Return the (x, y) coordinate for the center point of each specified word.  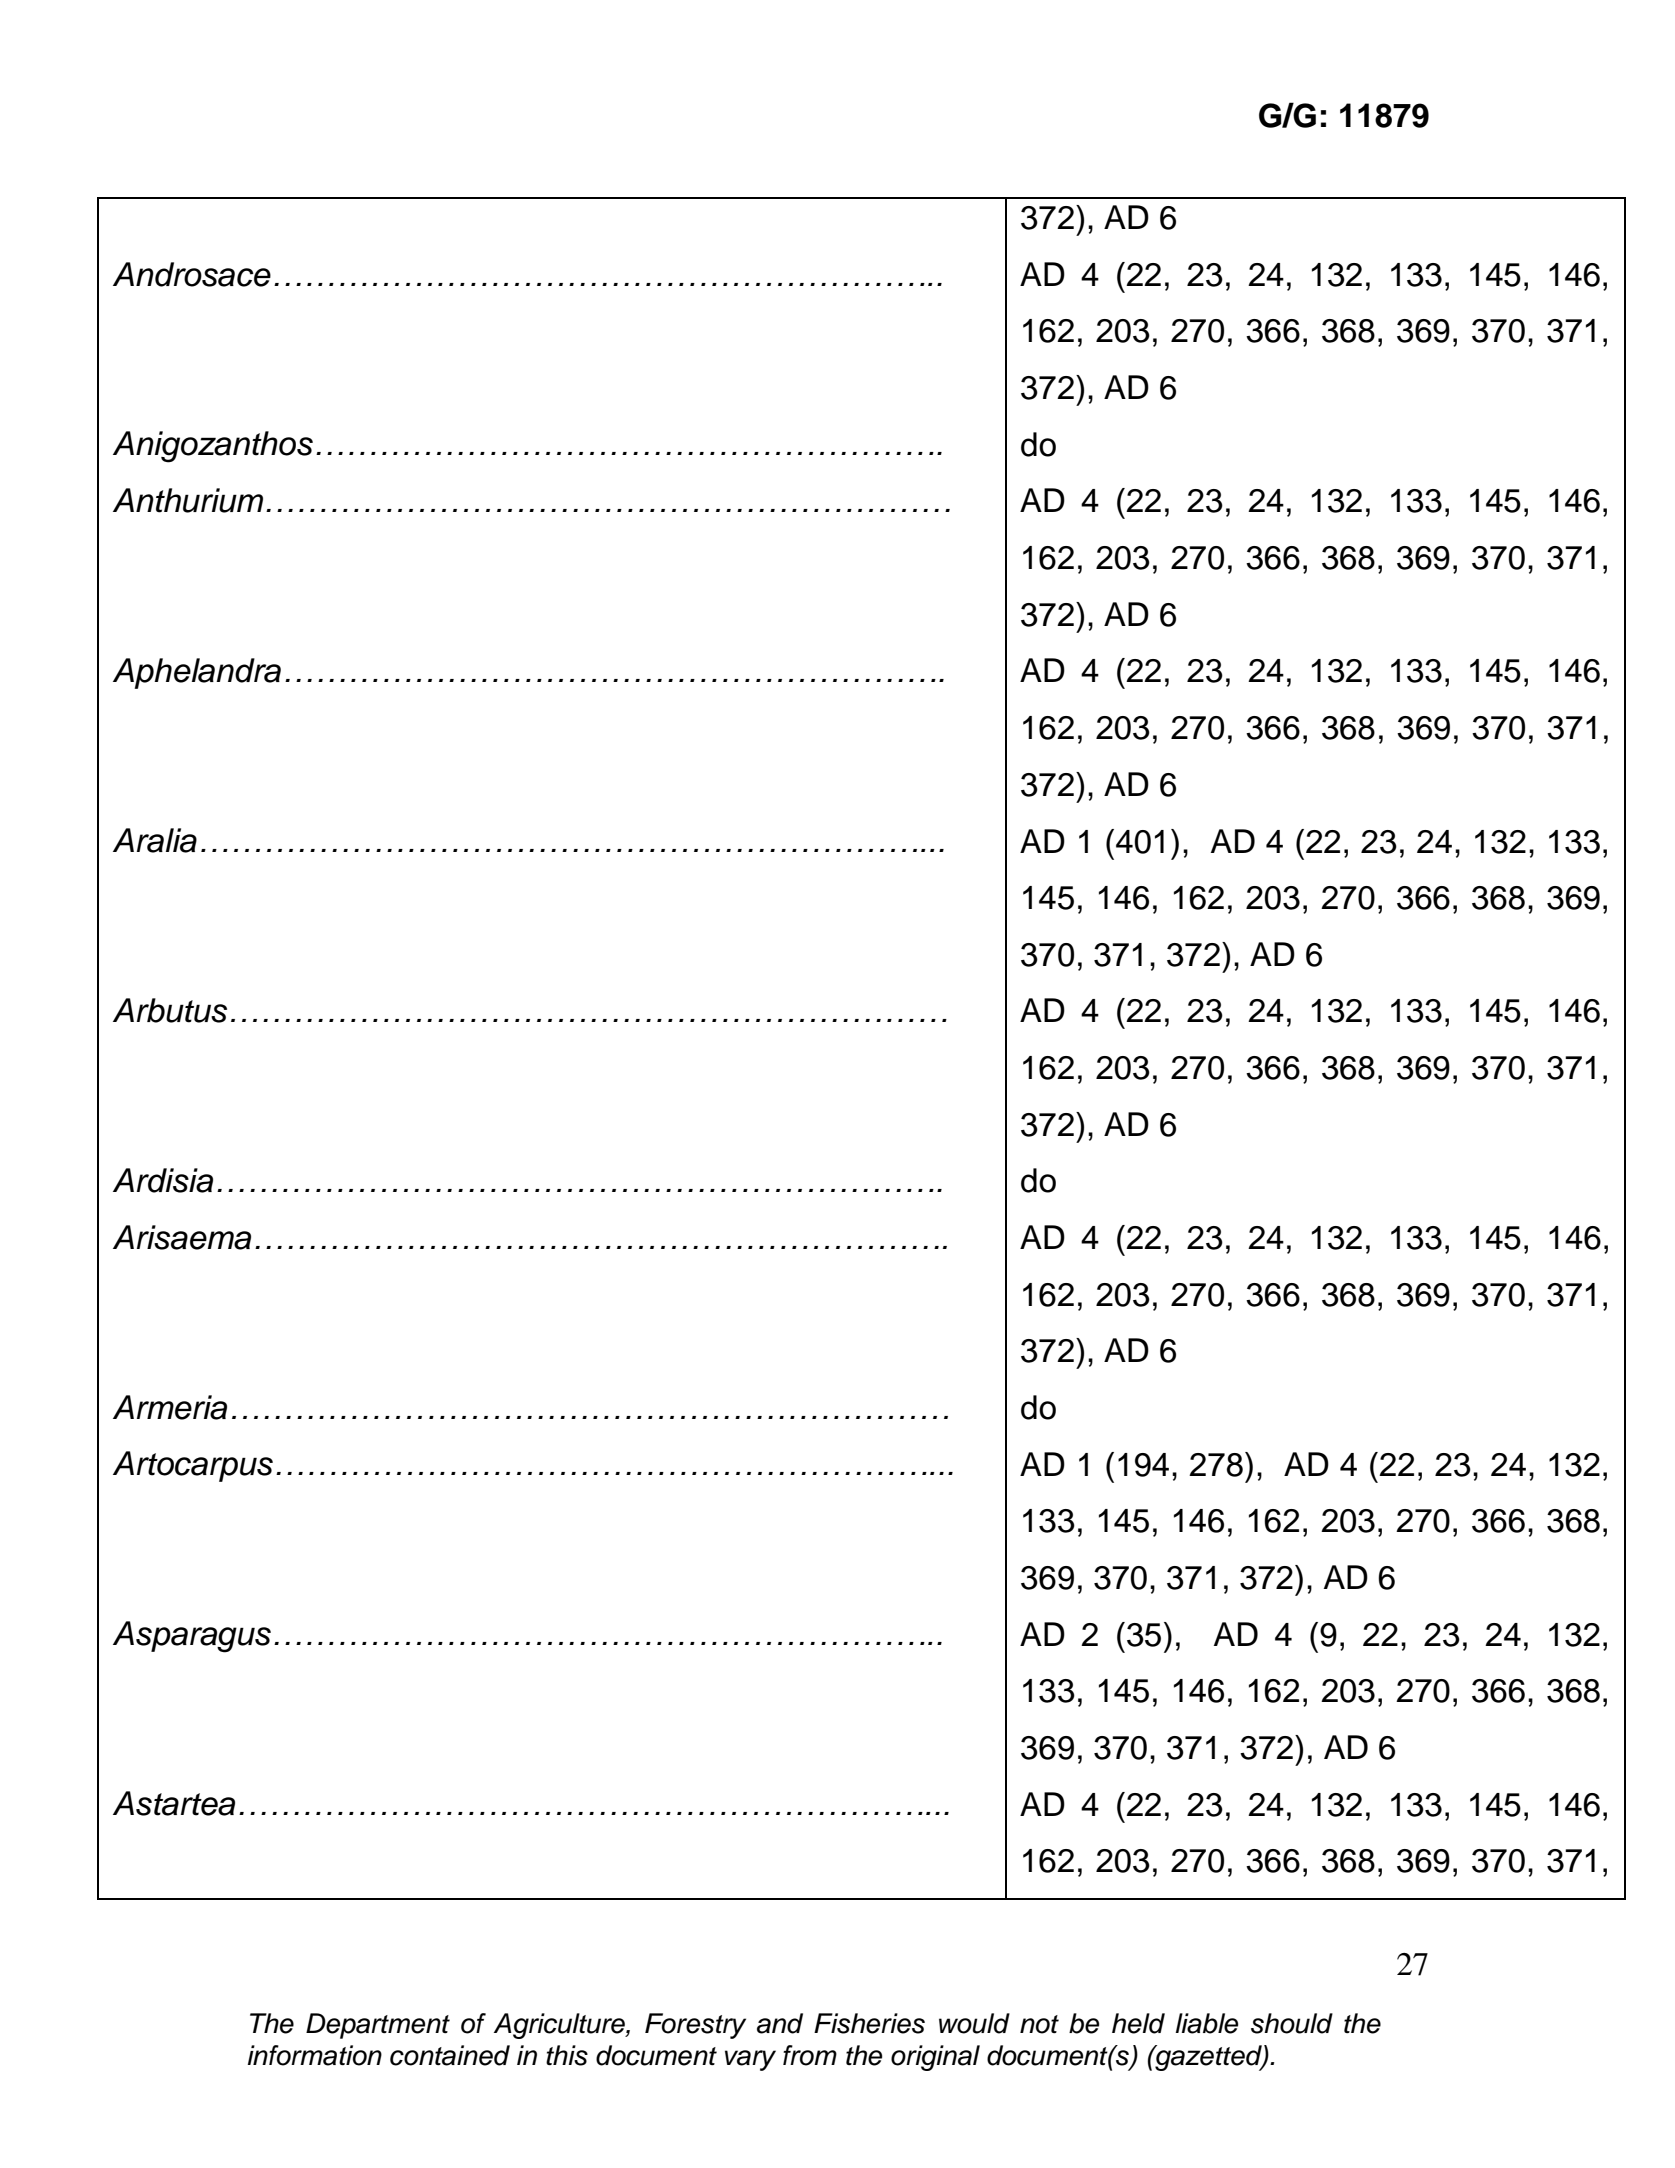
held (1138, 2023)
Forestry (695, 2026)
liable (1207, 2023)
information (315, 2055)
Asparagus (192, 1637)
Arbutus (170, 1010)
